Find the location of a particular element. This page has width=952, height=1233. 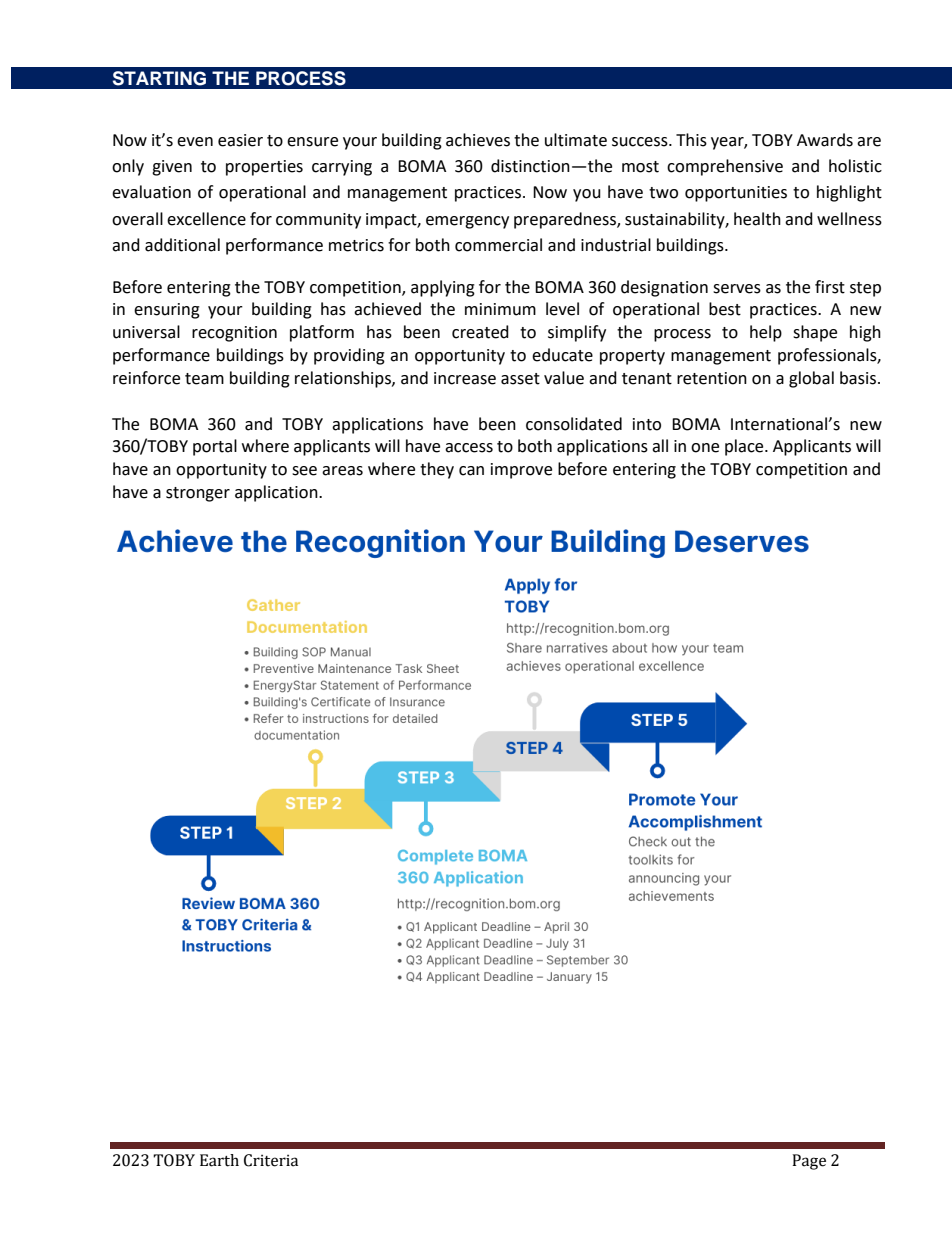

stronger is located at coordinates (198, 494).
